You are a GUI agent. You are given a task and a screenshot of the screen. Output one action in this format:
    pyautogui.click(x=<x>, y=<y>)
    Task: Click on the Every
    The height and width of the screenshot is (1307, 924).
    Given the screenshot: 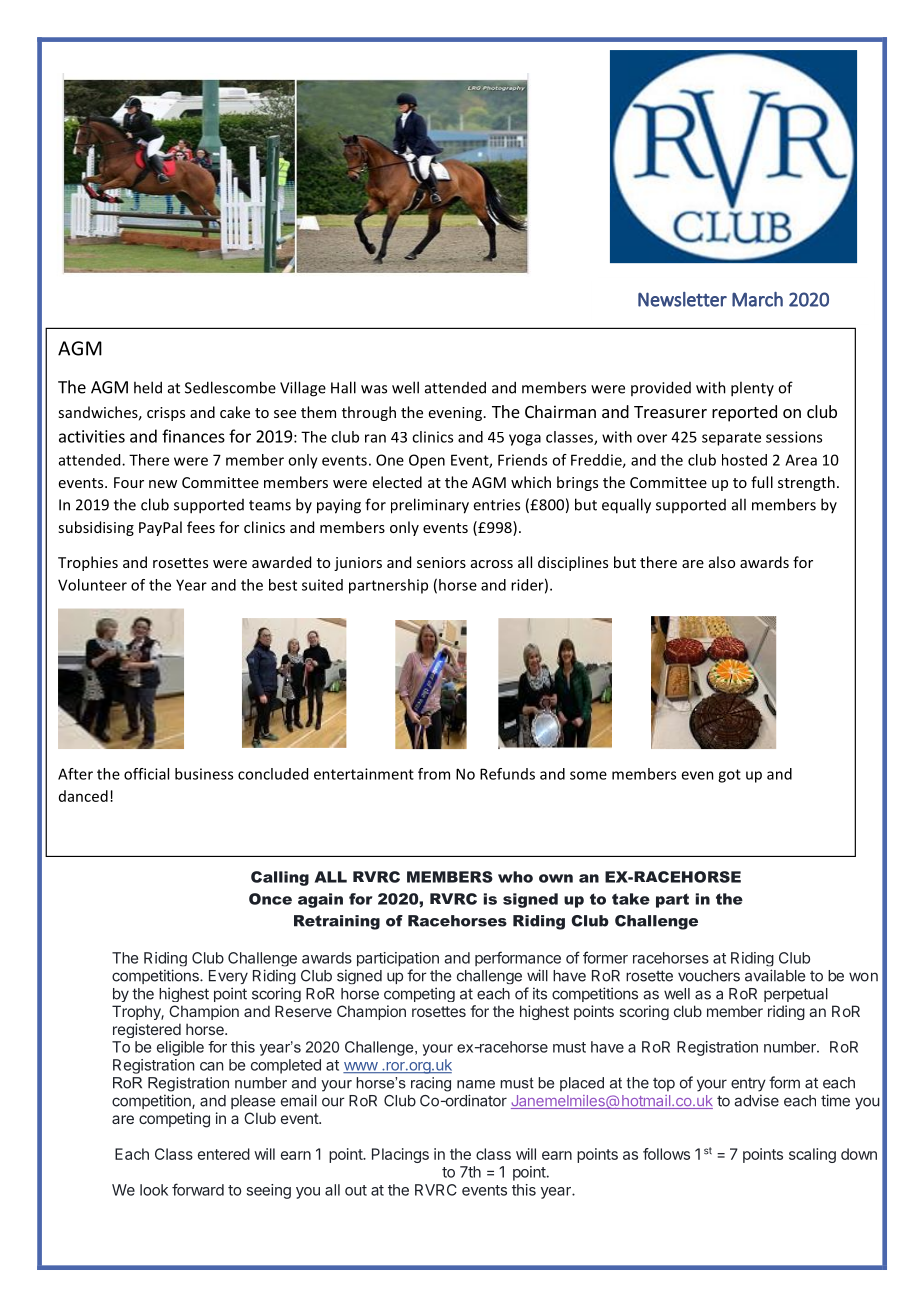 What is the action you would take?
    pyautogui.click(x=228, y=977)
